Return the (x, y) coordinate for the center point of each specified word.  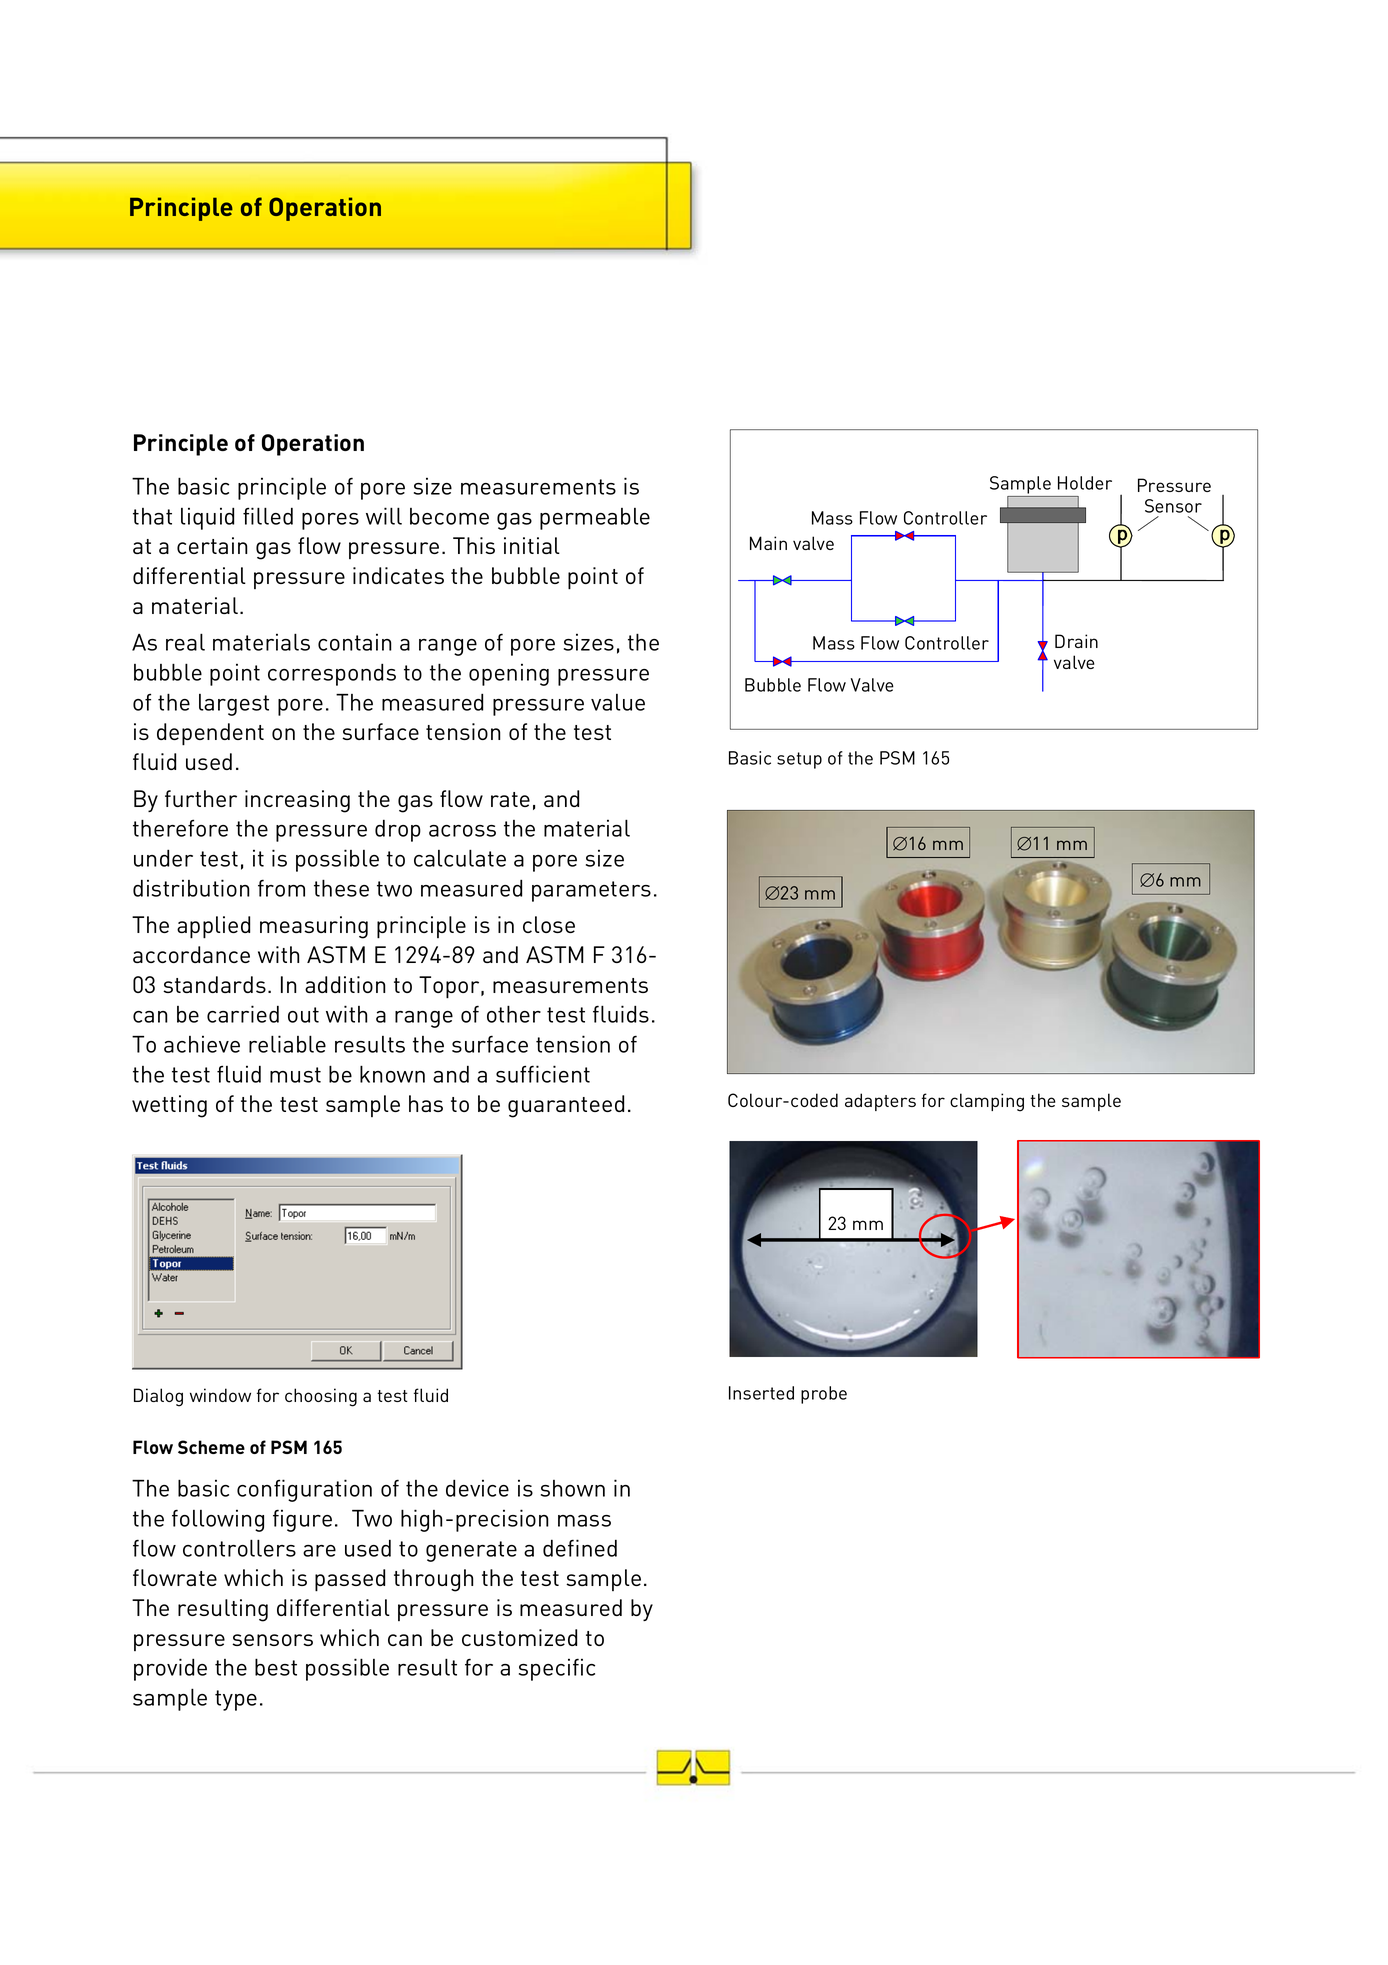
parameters (591, 891)
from (281, 888)
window (220, 1395)
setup (799, 760)
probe (824, 1395)
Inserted (761, 1393)
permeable (595, 519)
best (276, 1667)
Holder (1085, 483)
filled (268, 516)
